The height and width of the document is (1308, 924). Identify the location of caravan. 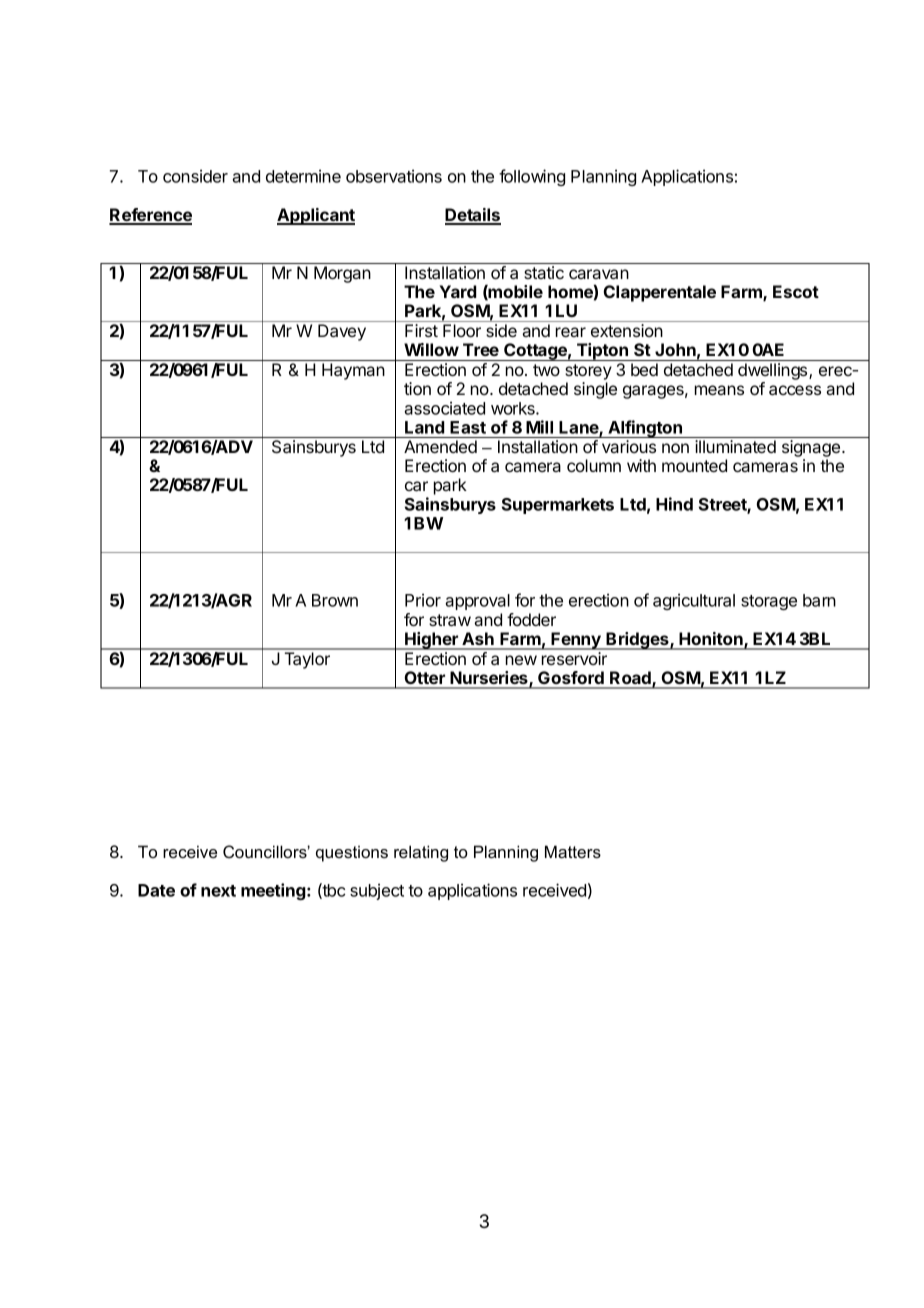
(599, 274).
